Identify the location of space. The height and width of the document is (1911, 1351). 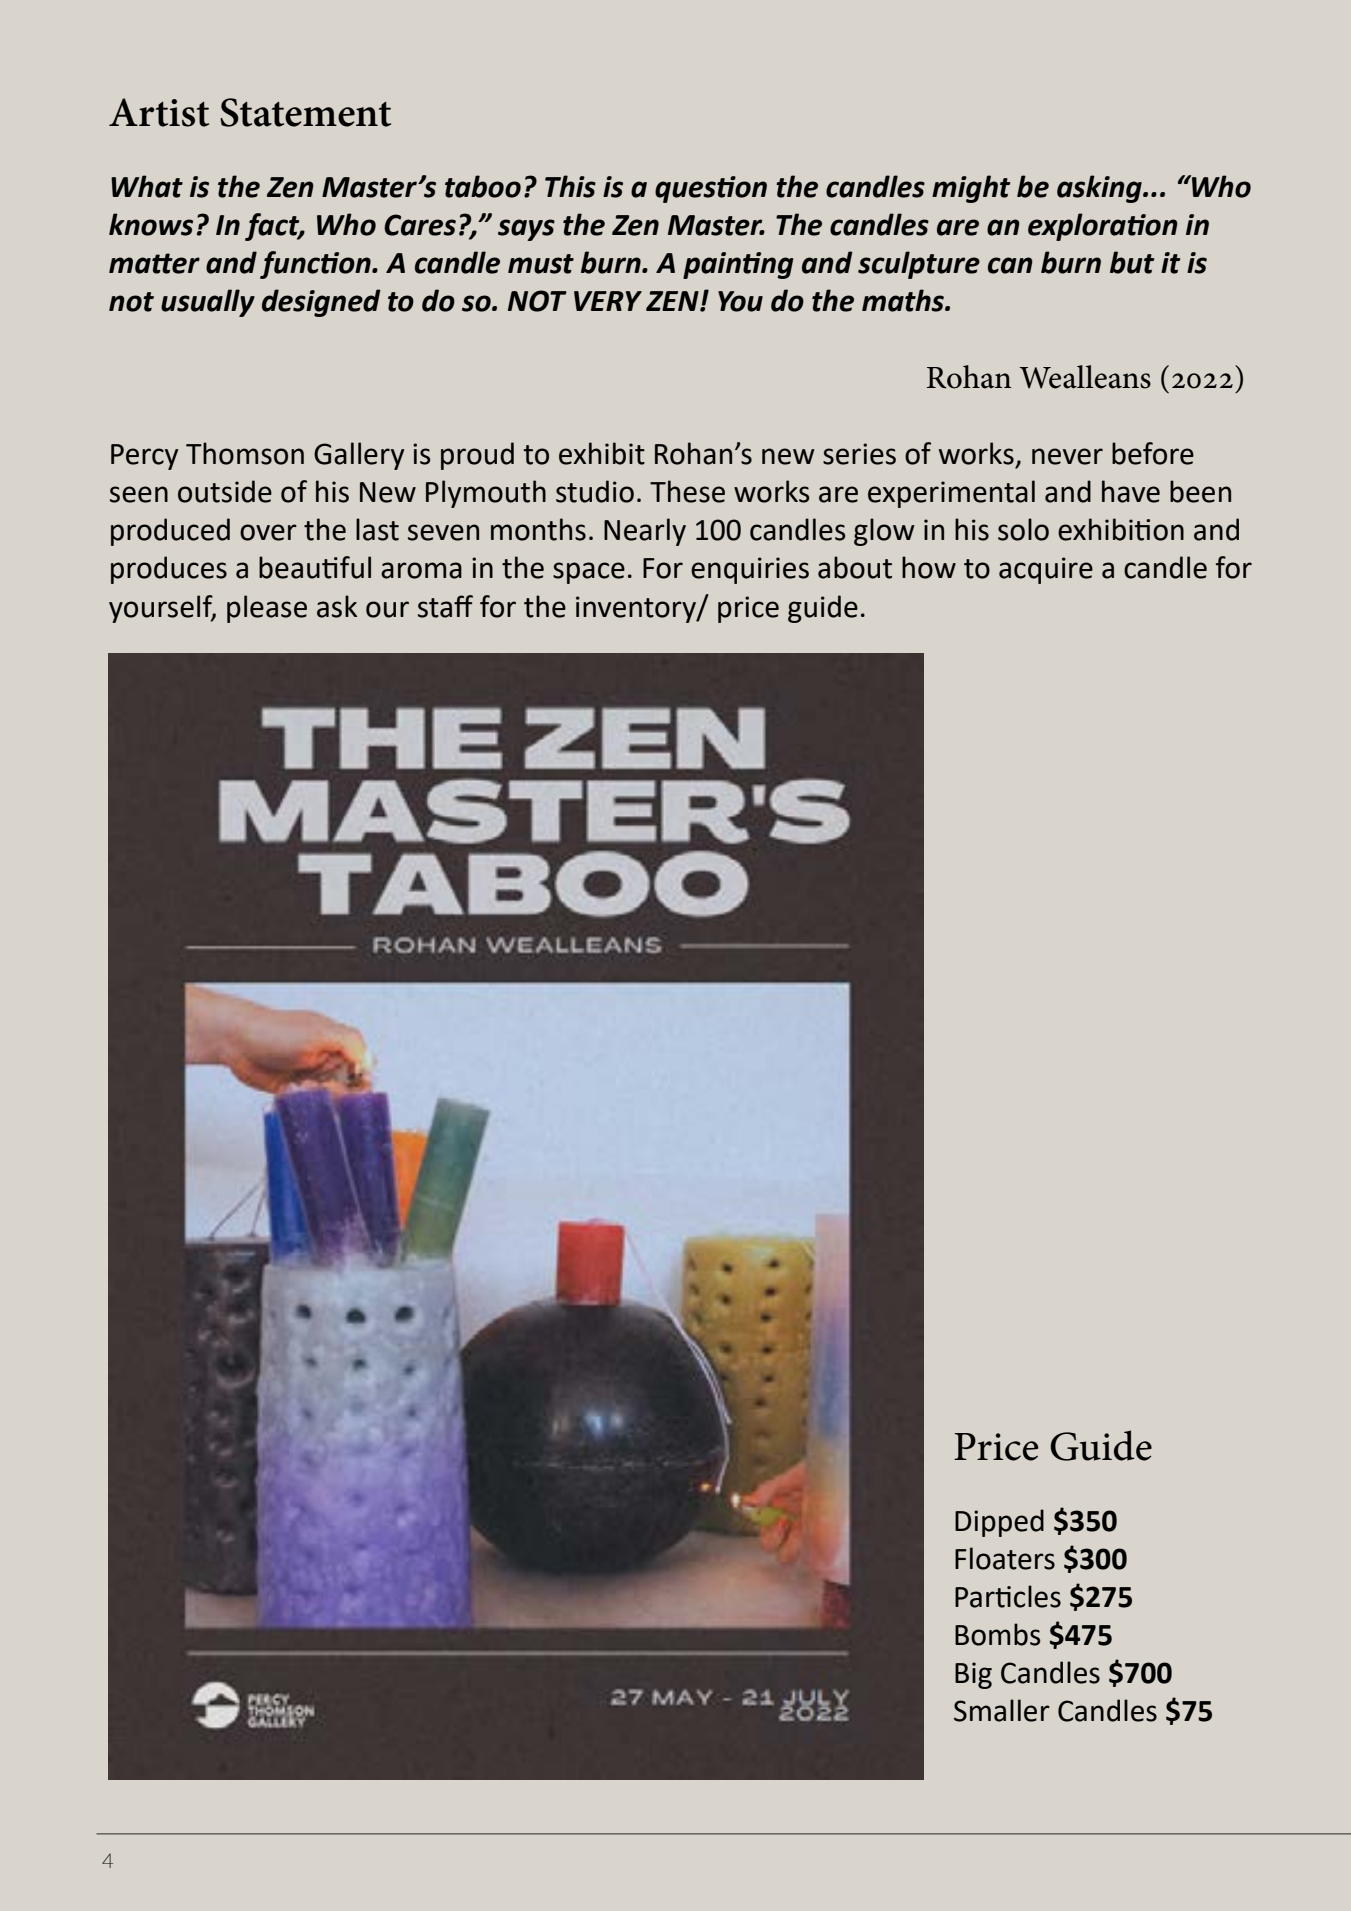
(589, 573).
